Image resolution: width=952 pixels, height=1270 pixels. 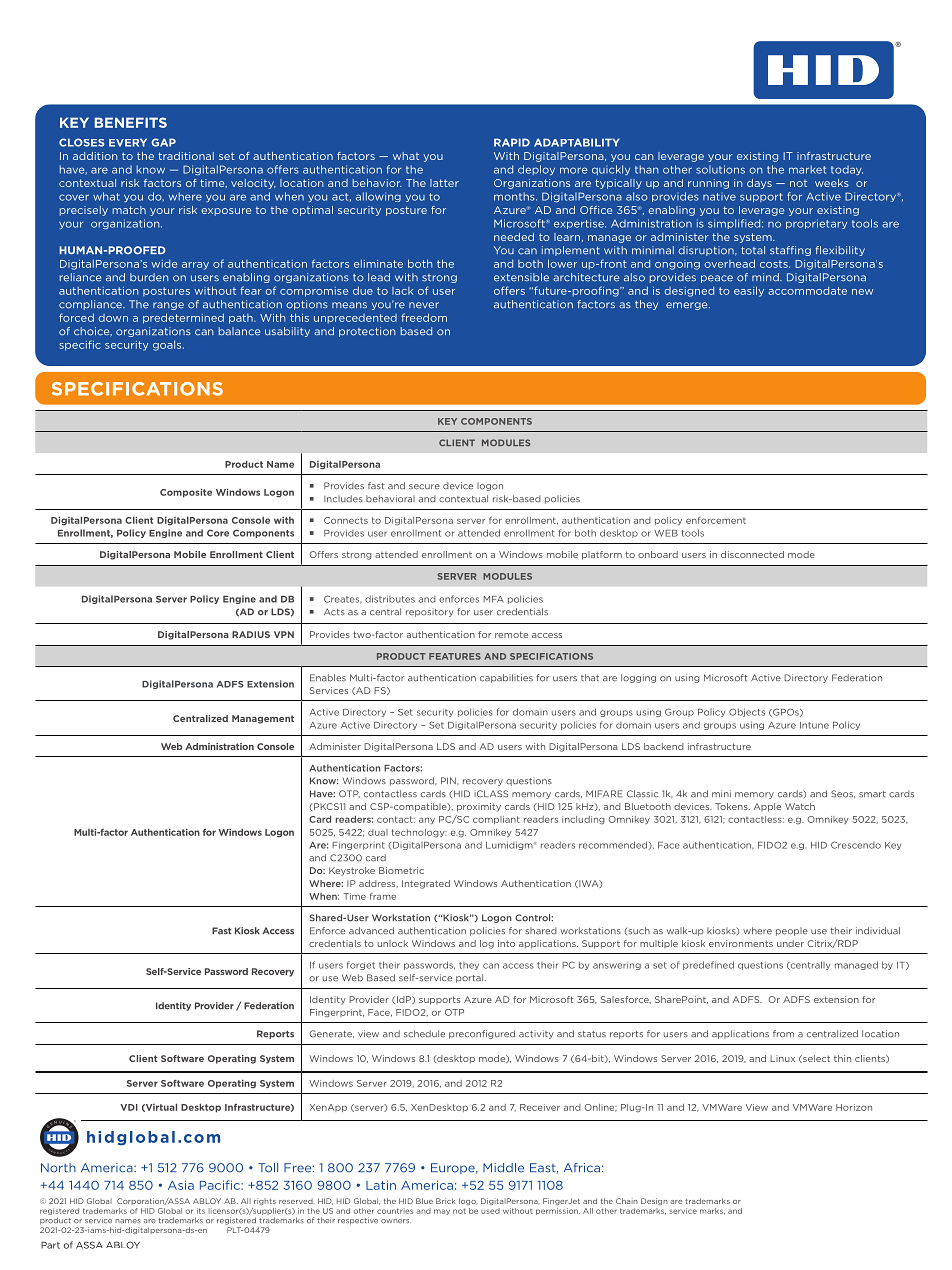 What do you see at coordinates (444, 183) in the image?
I see `latter` at bounding box center [444, 183].
